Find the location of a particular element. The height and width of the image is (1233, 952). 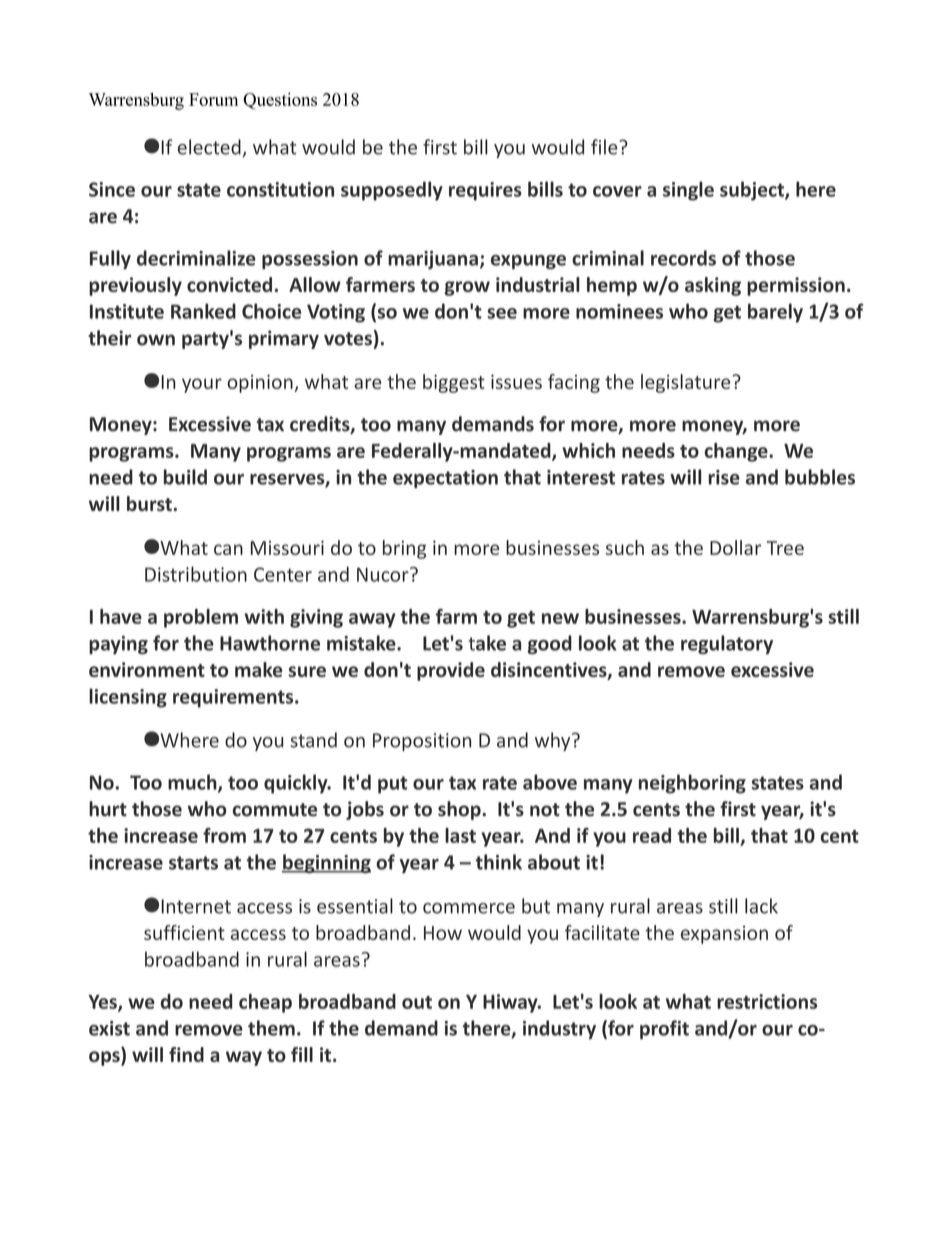

industry is located at coordinates (559, 1029).
